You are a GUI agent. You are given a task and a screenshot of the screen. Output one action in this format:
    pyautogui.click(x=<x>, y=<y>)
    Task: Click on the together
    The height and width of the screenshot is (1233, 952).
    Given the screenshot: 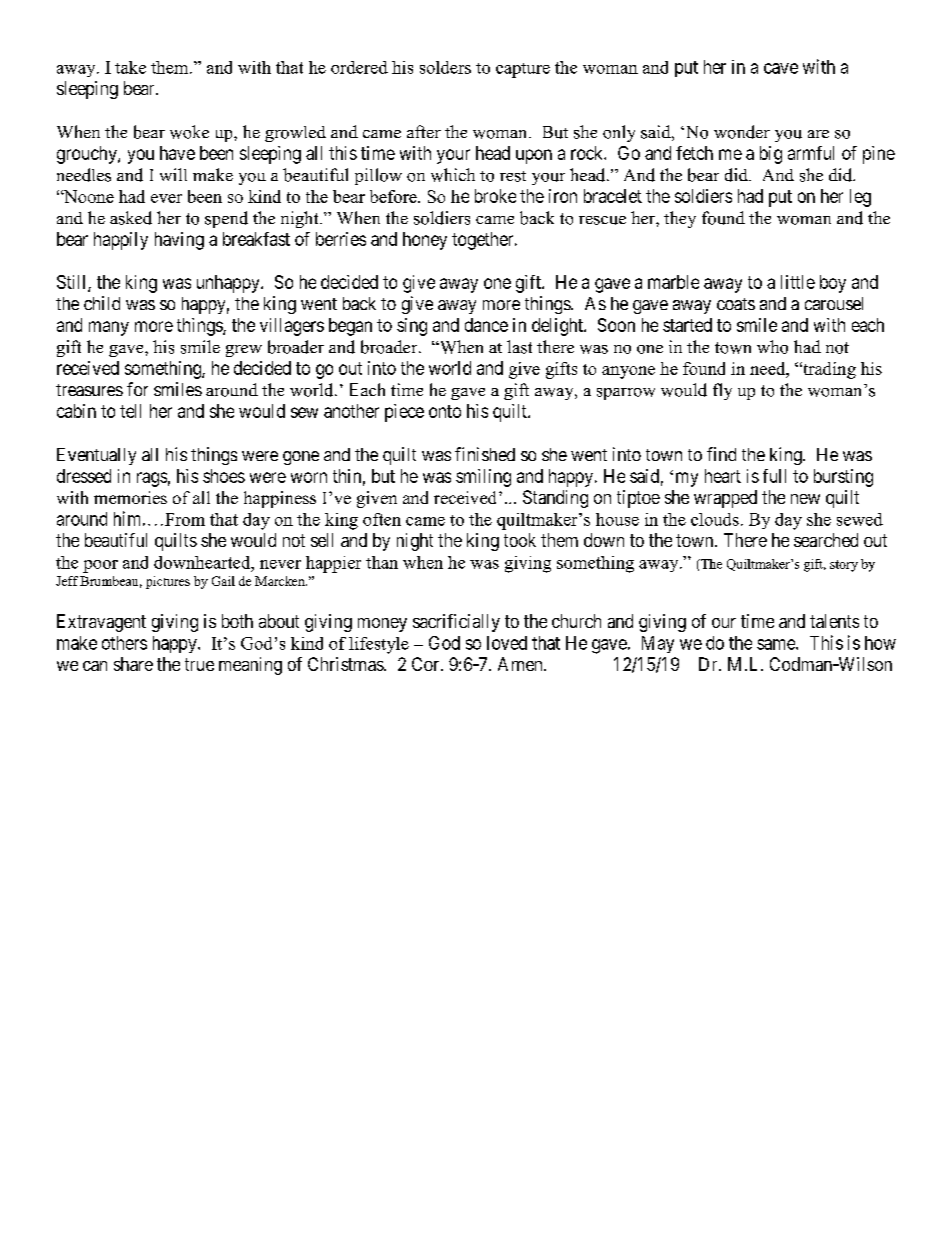 What is the action you would take?
    pyautogui.click(x=484, y=241)
